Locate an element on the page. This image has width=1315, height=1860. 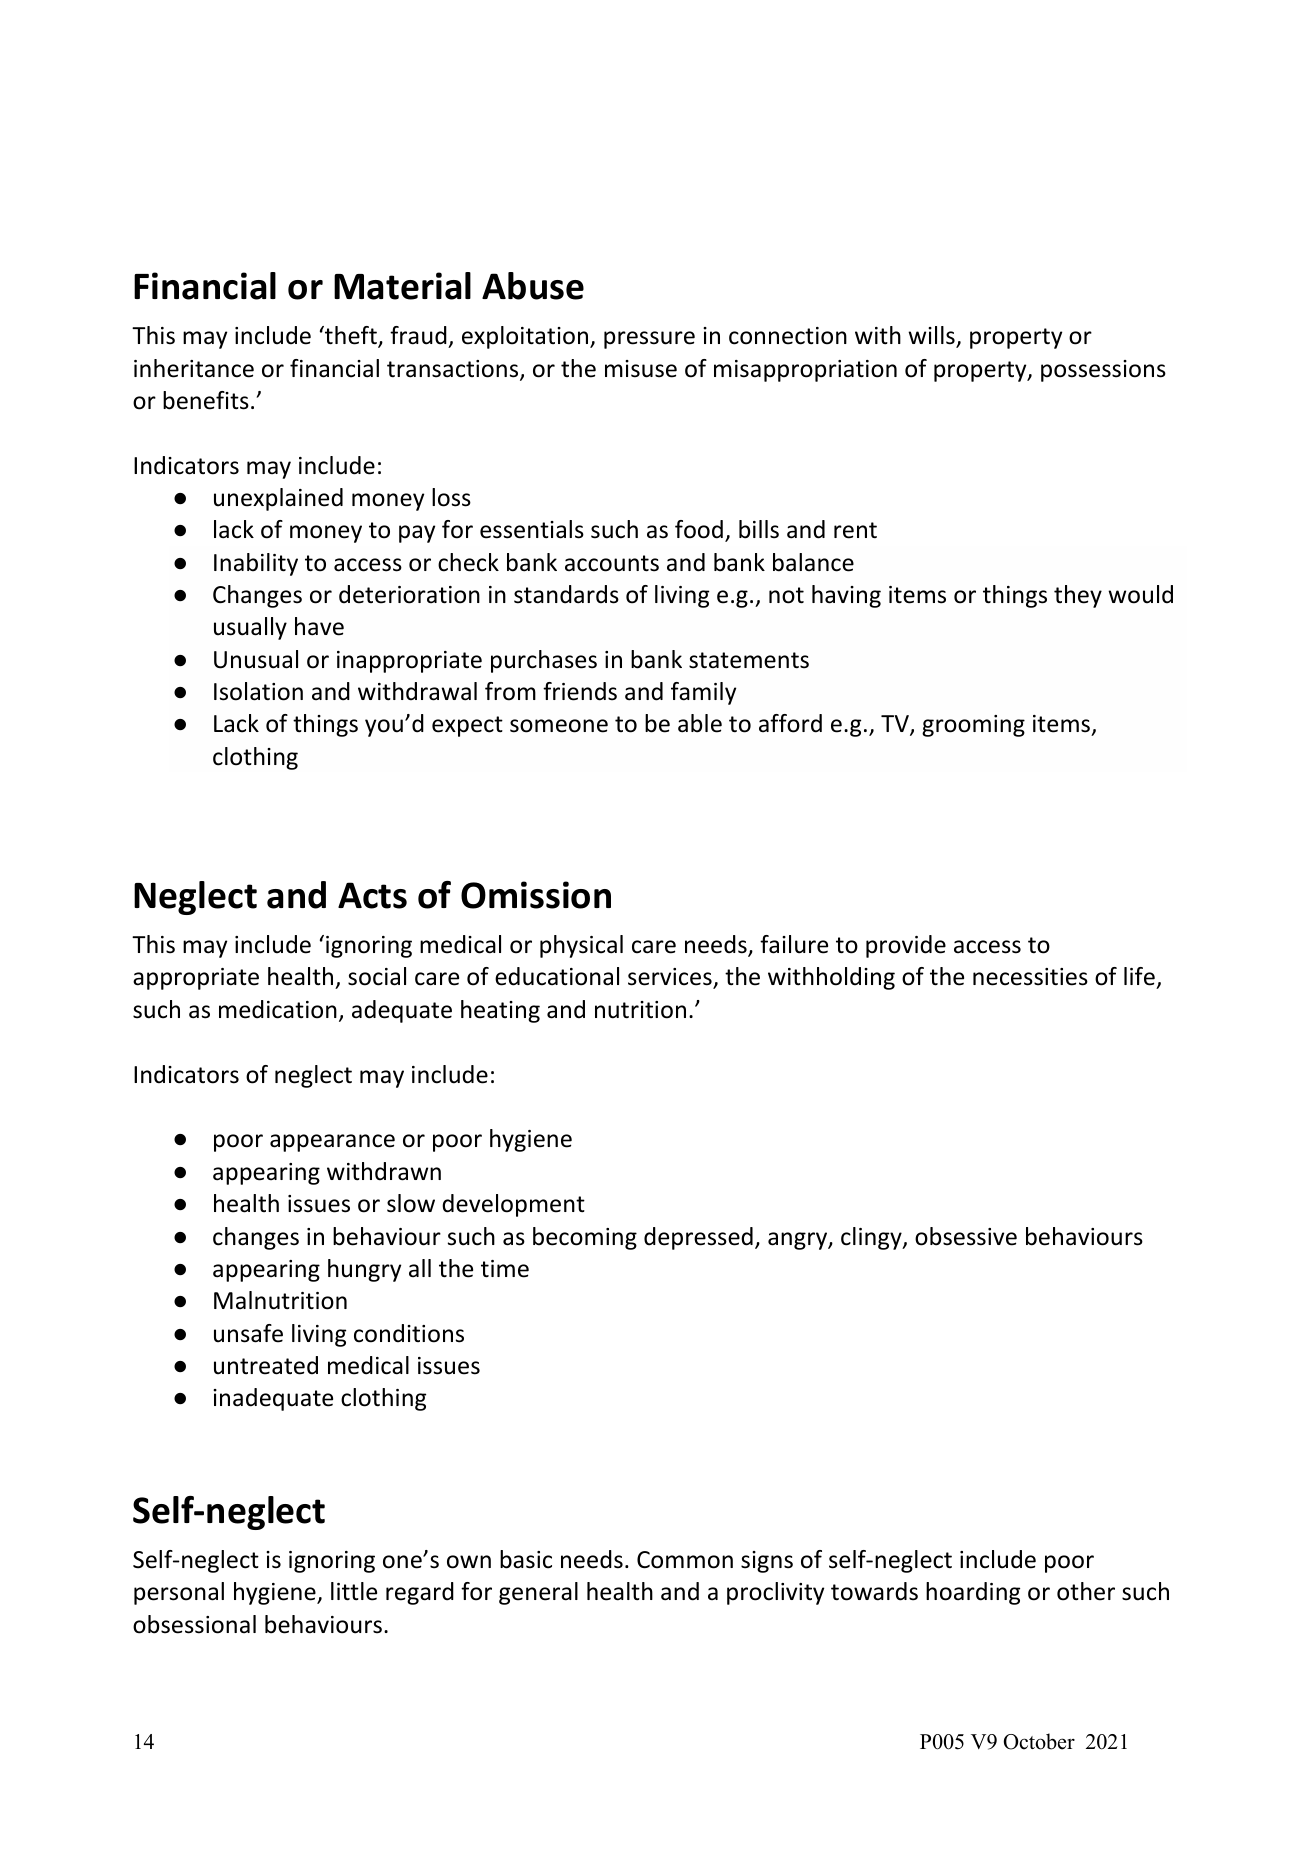
hungry is located at coordinates (364, 1270).
